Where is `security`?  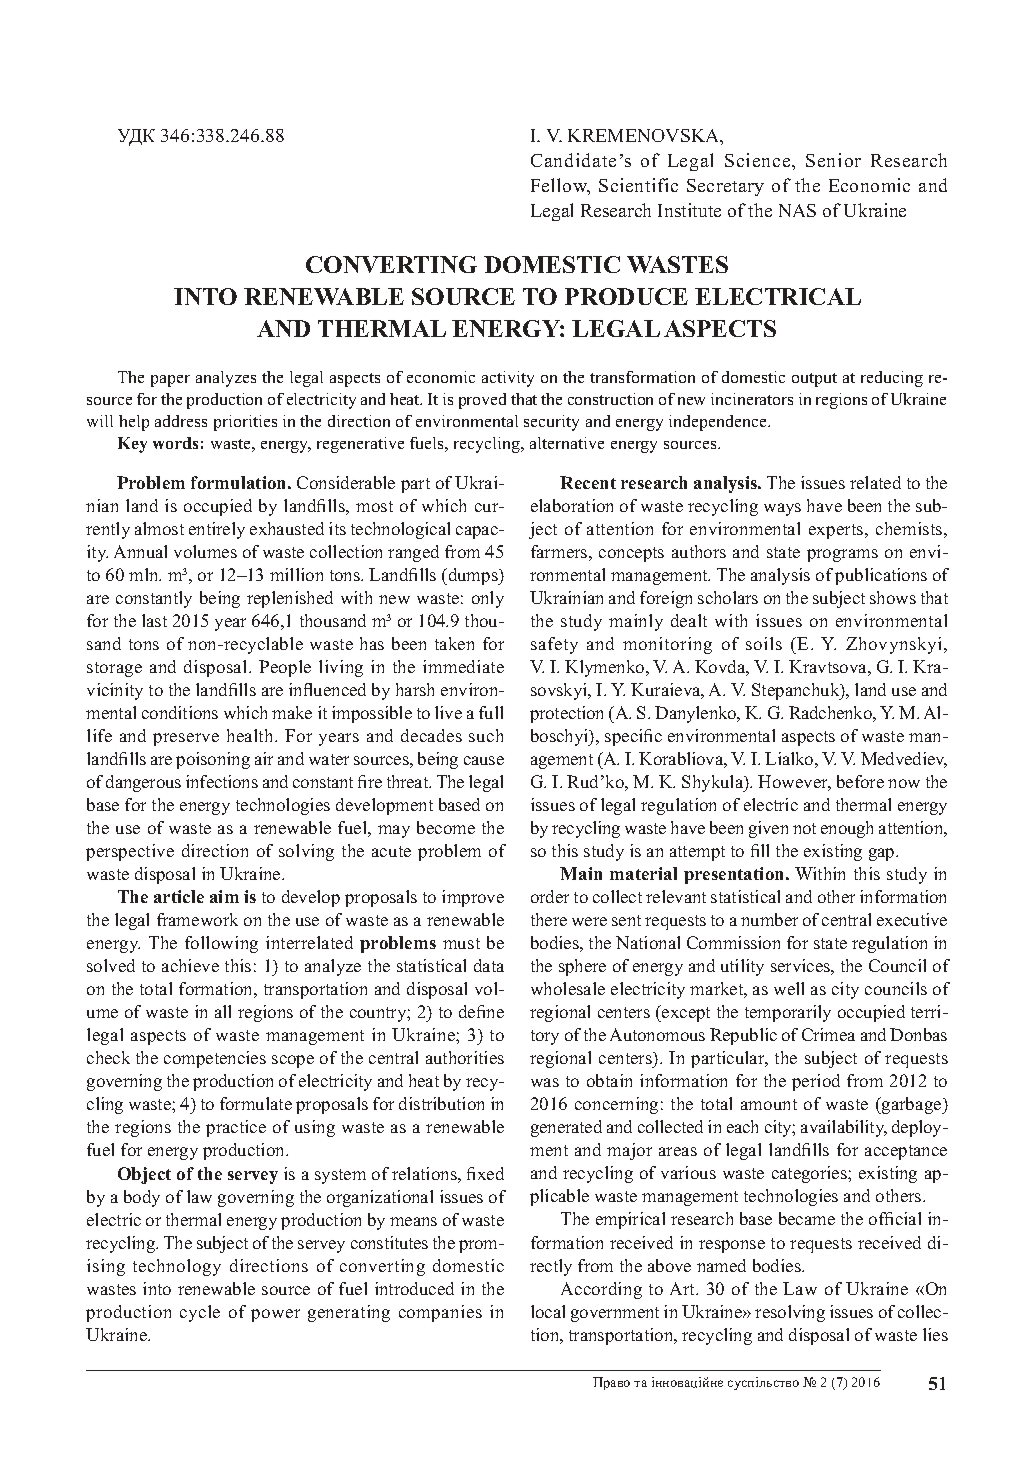
security is located at coordinates (551, 423).
